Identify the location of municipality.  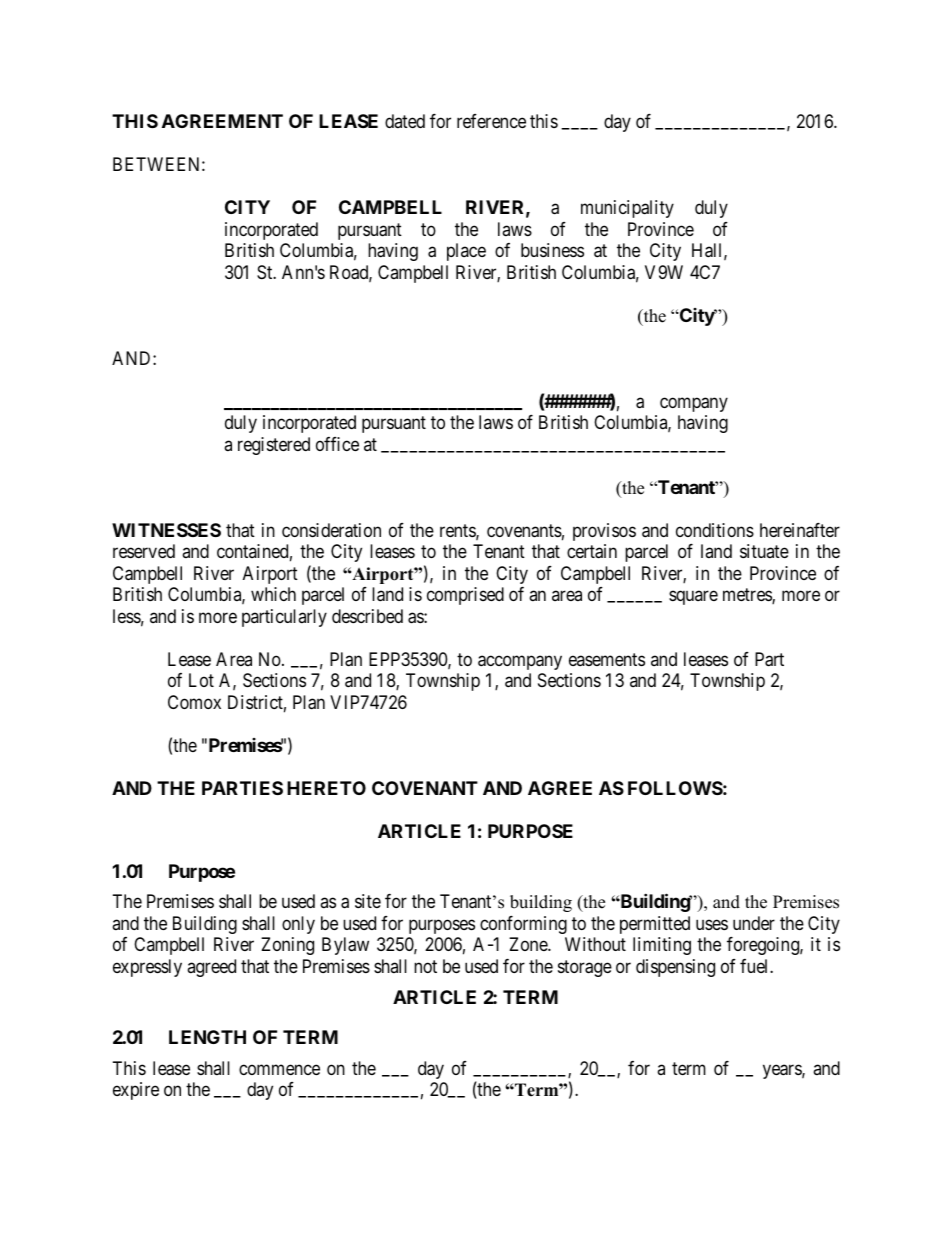
(627, 209).
